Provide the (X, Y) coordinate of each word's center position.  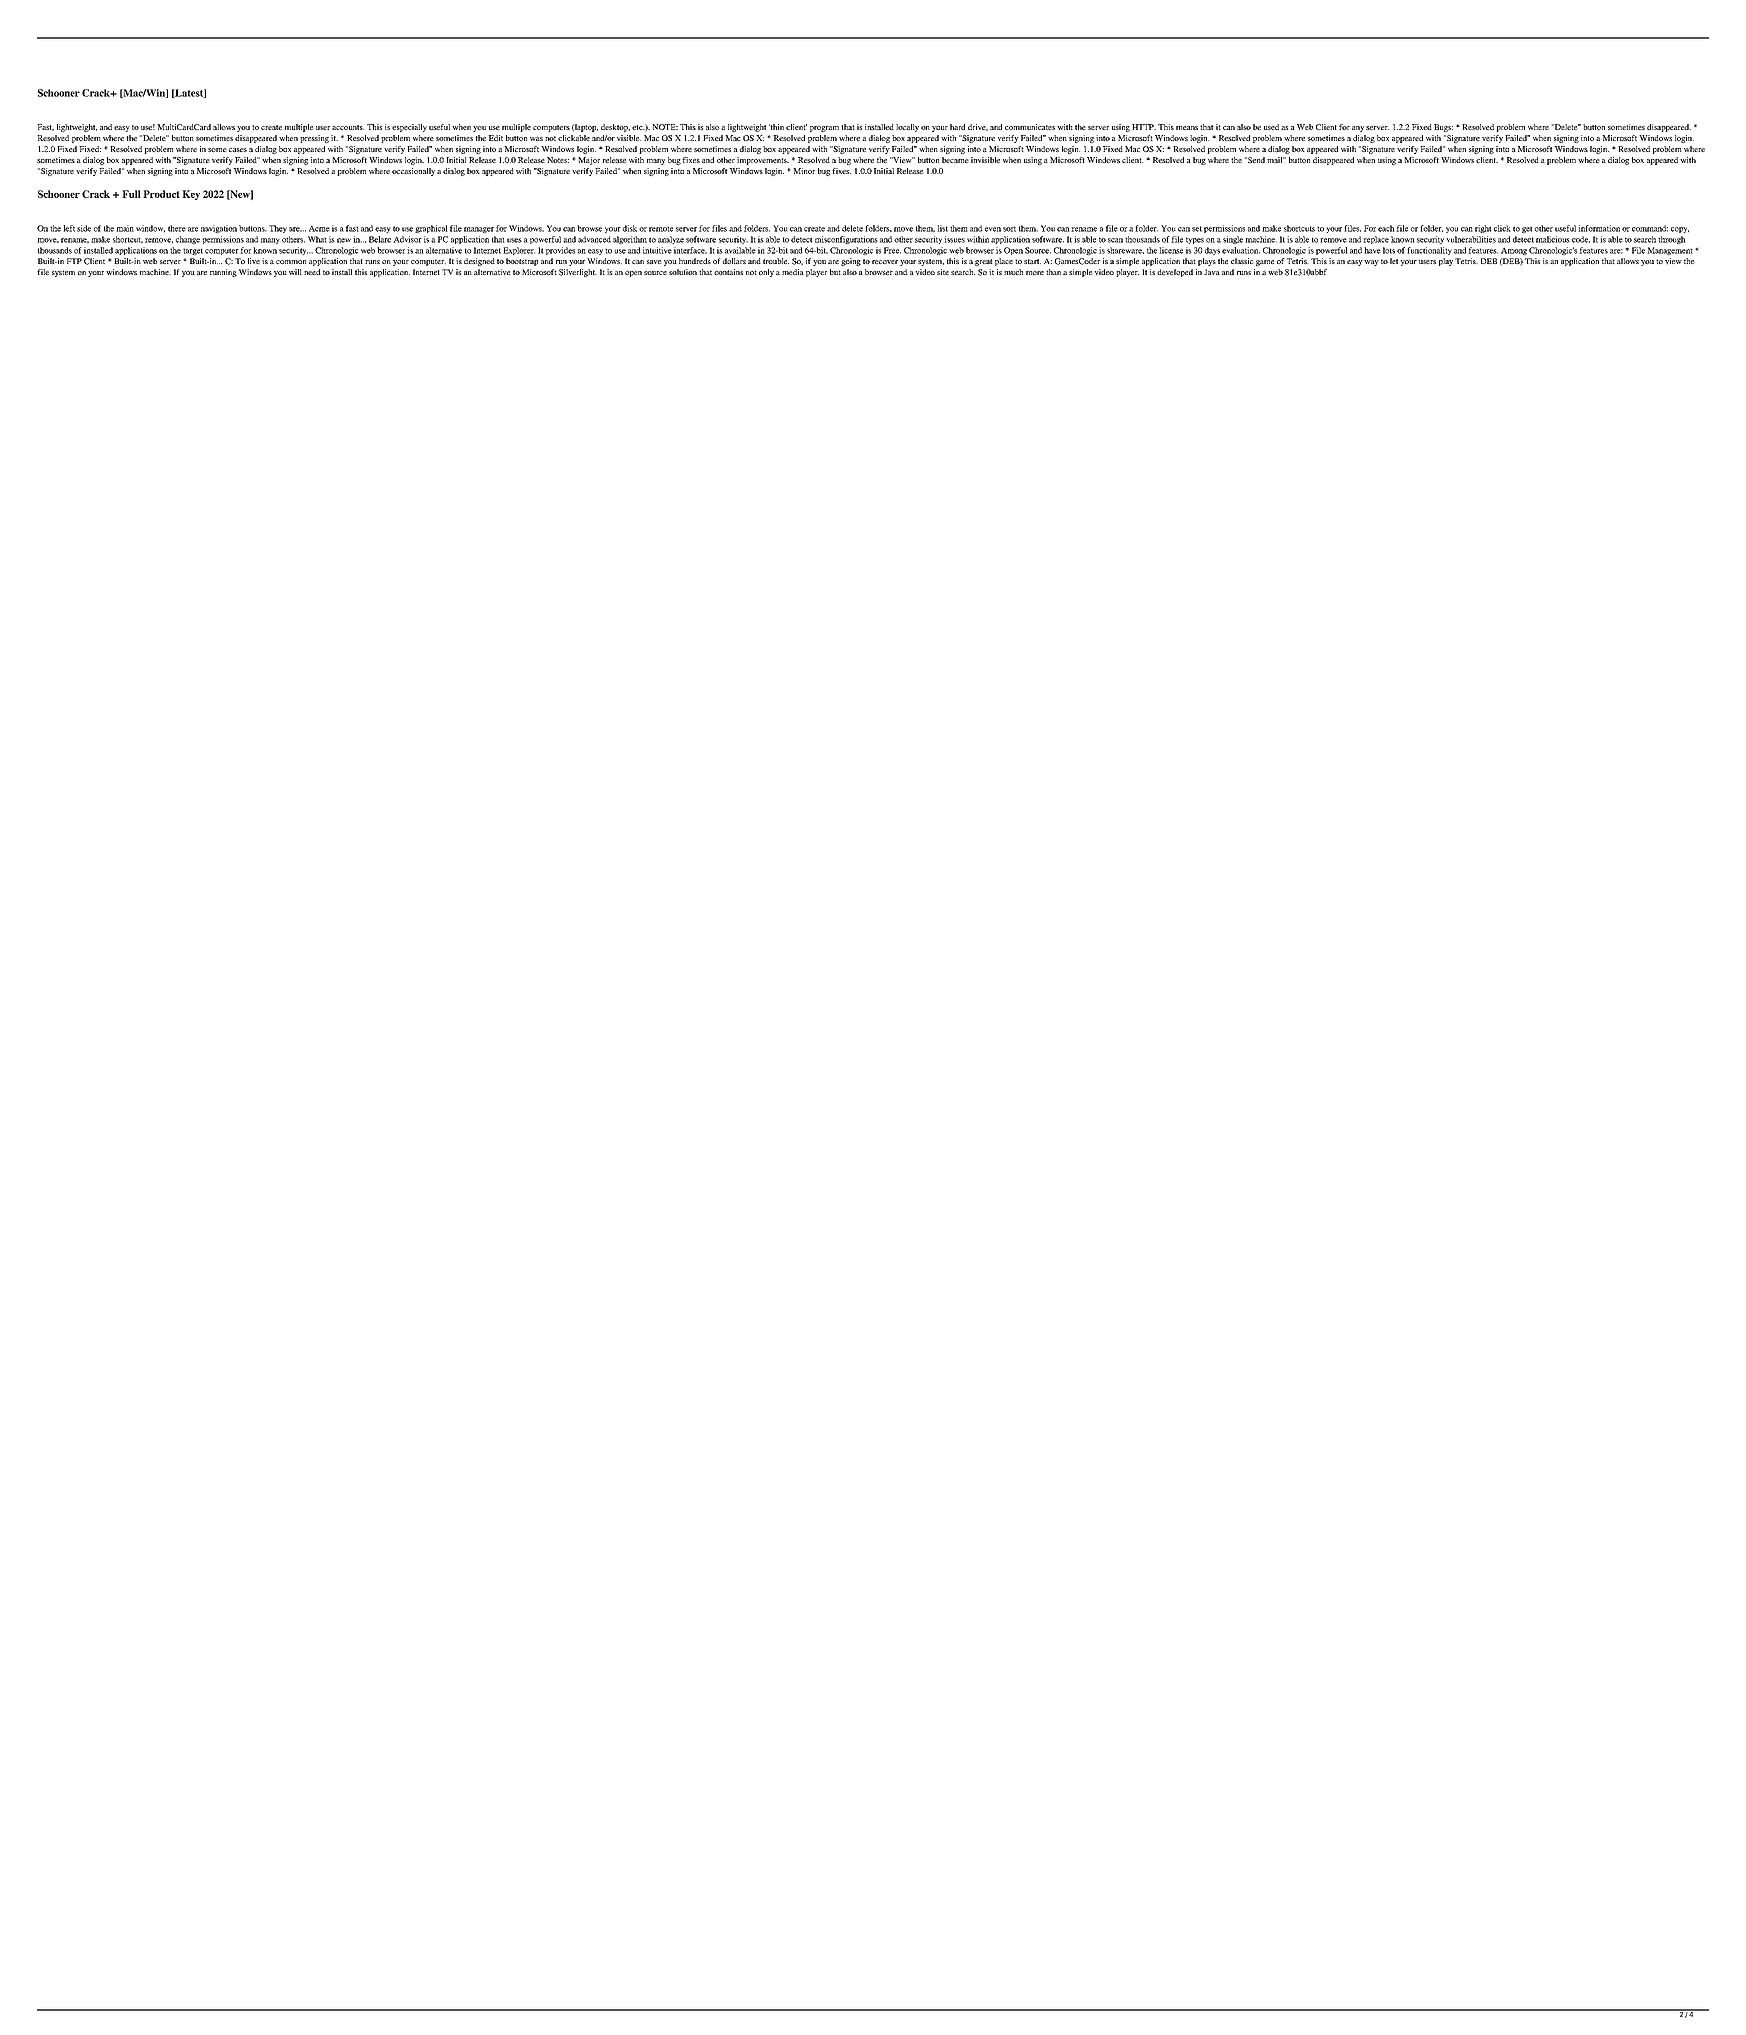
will (295, 272)
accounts (348, 127)
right (1483, 229)
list (942, 228)
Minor (804, 171)
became (955, 160)
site (943, 272)
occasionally (413, 172)
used (1271, 127)
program (824, 129)
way (1371, 263)
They (278, 229)
